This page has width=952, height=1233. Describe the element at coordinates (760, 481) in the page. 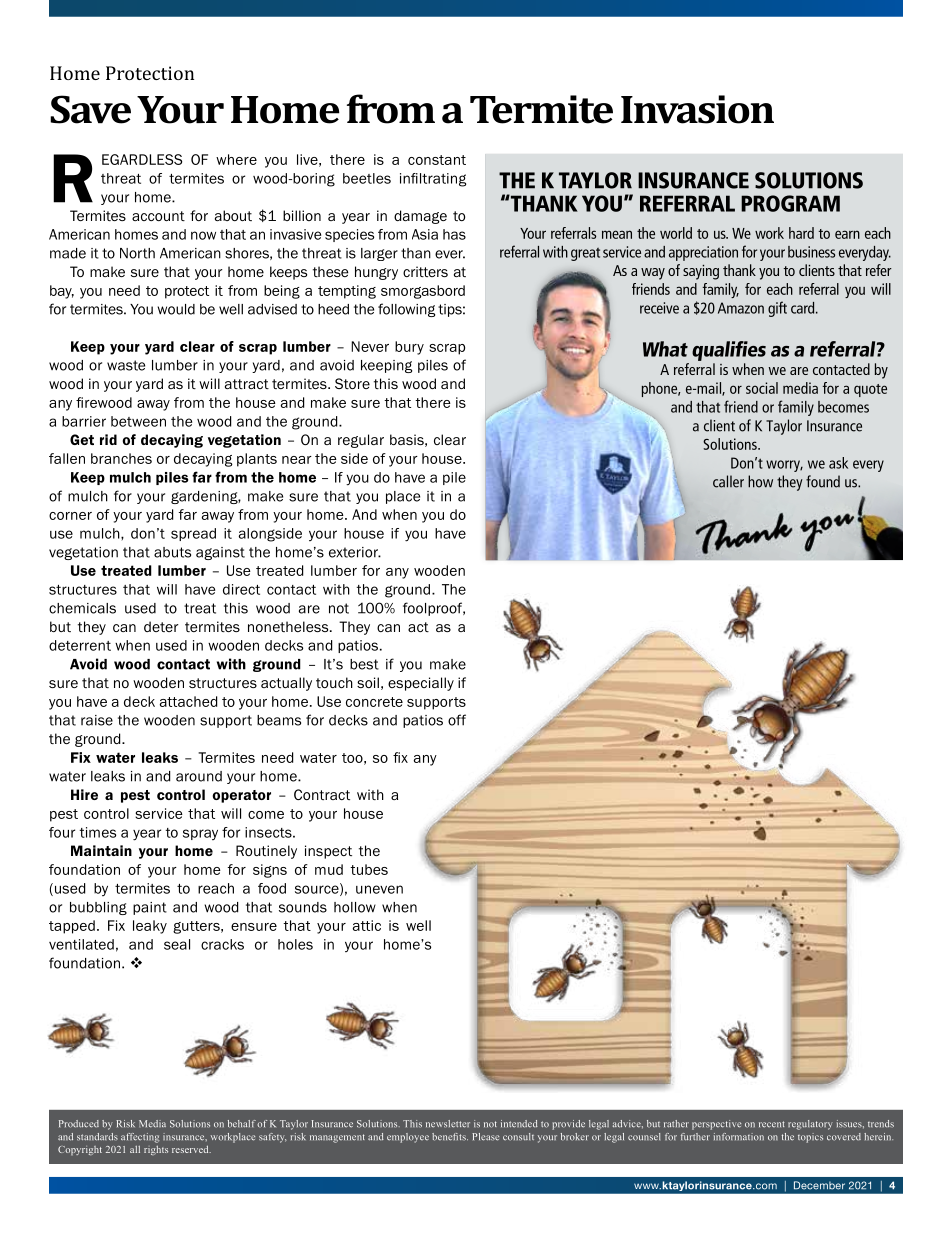

I see `how` at that location.
